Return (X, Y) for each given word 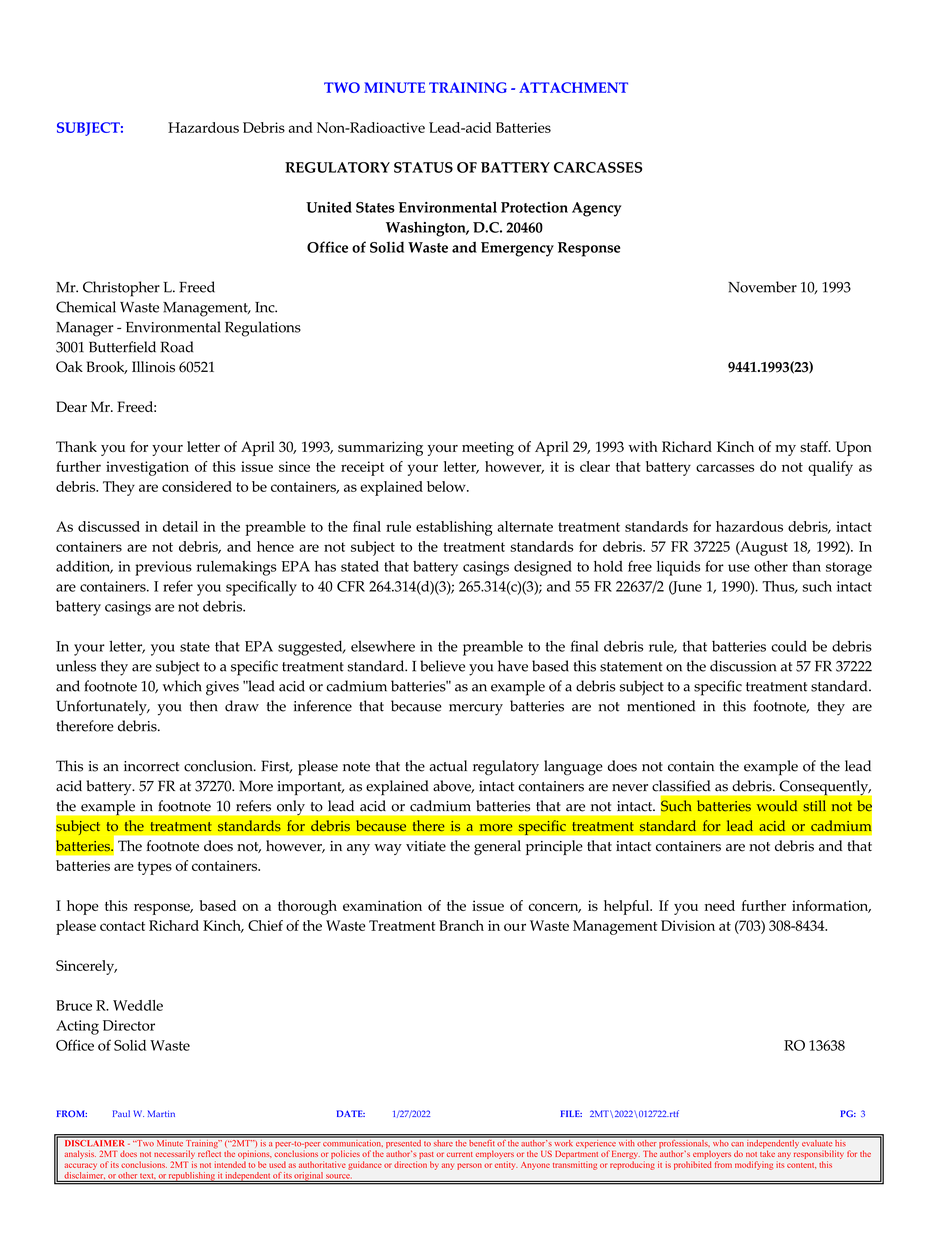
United (329, 207)
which (182, 686)
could (789, 646)
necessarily (174, 1154)
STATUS (423, 167)
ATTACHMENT (573, 87)
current (460, 1154)
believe (442, 666)
